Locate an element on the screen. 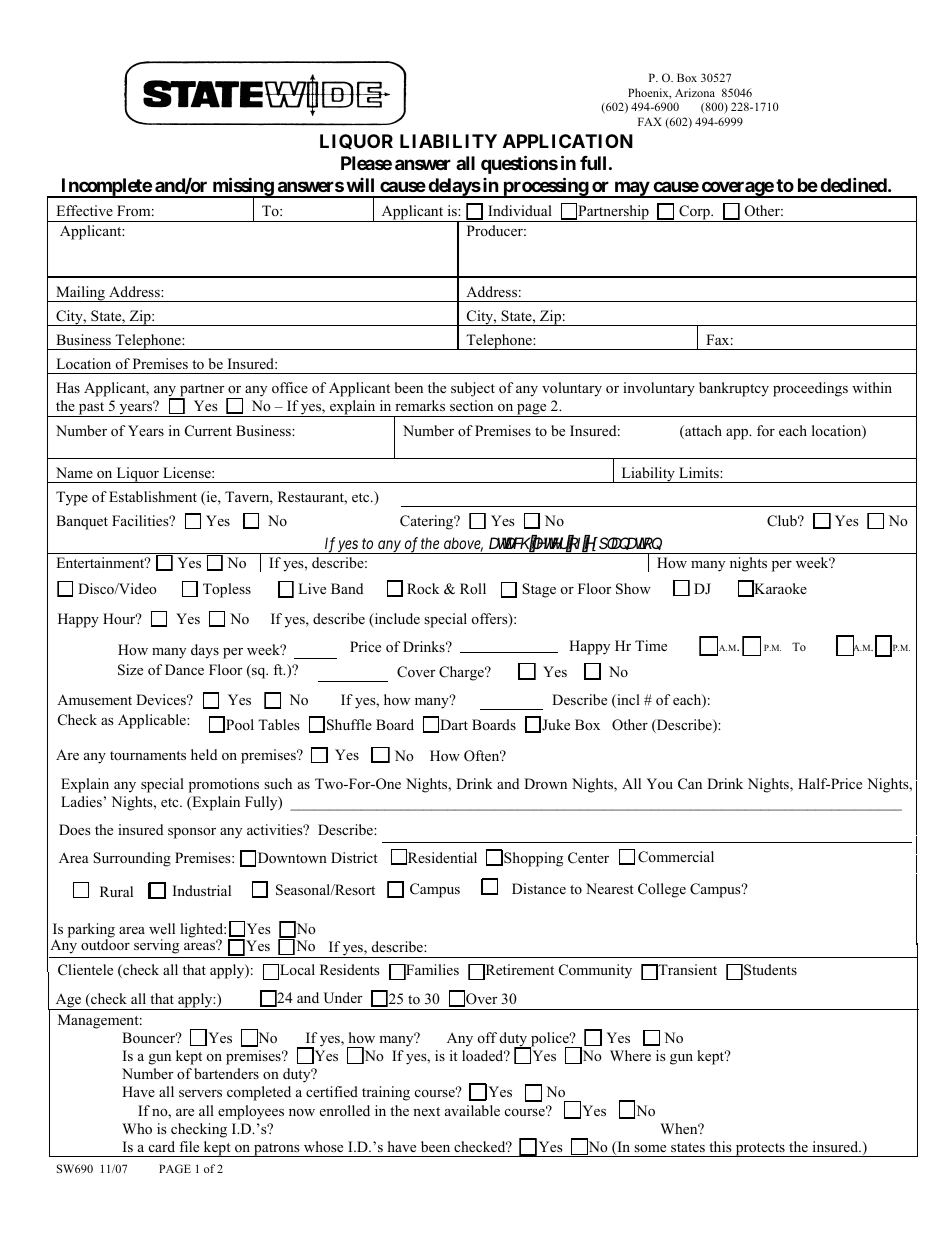 This screenshot has width=952, height=1233. License is located at coordinates (188, 472).
